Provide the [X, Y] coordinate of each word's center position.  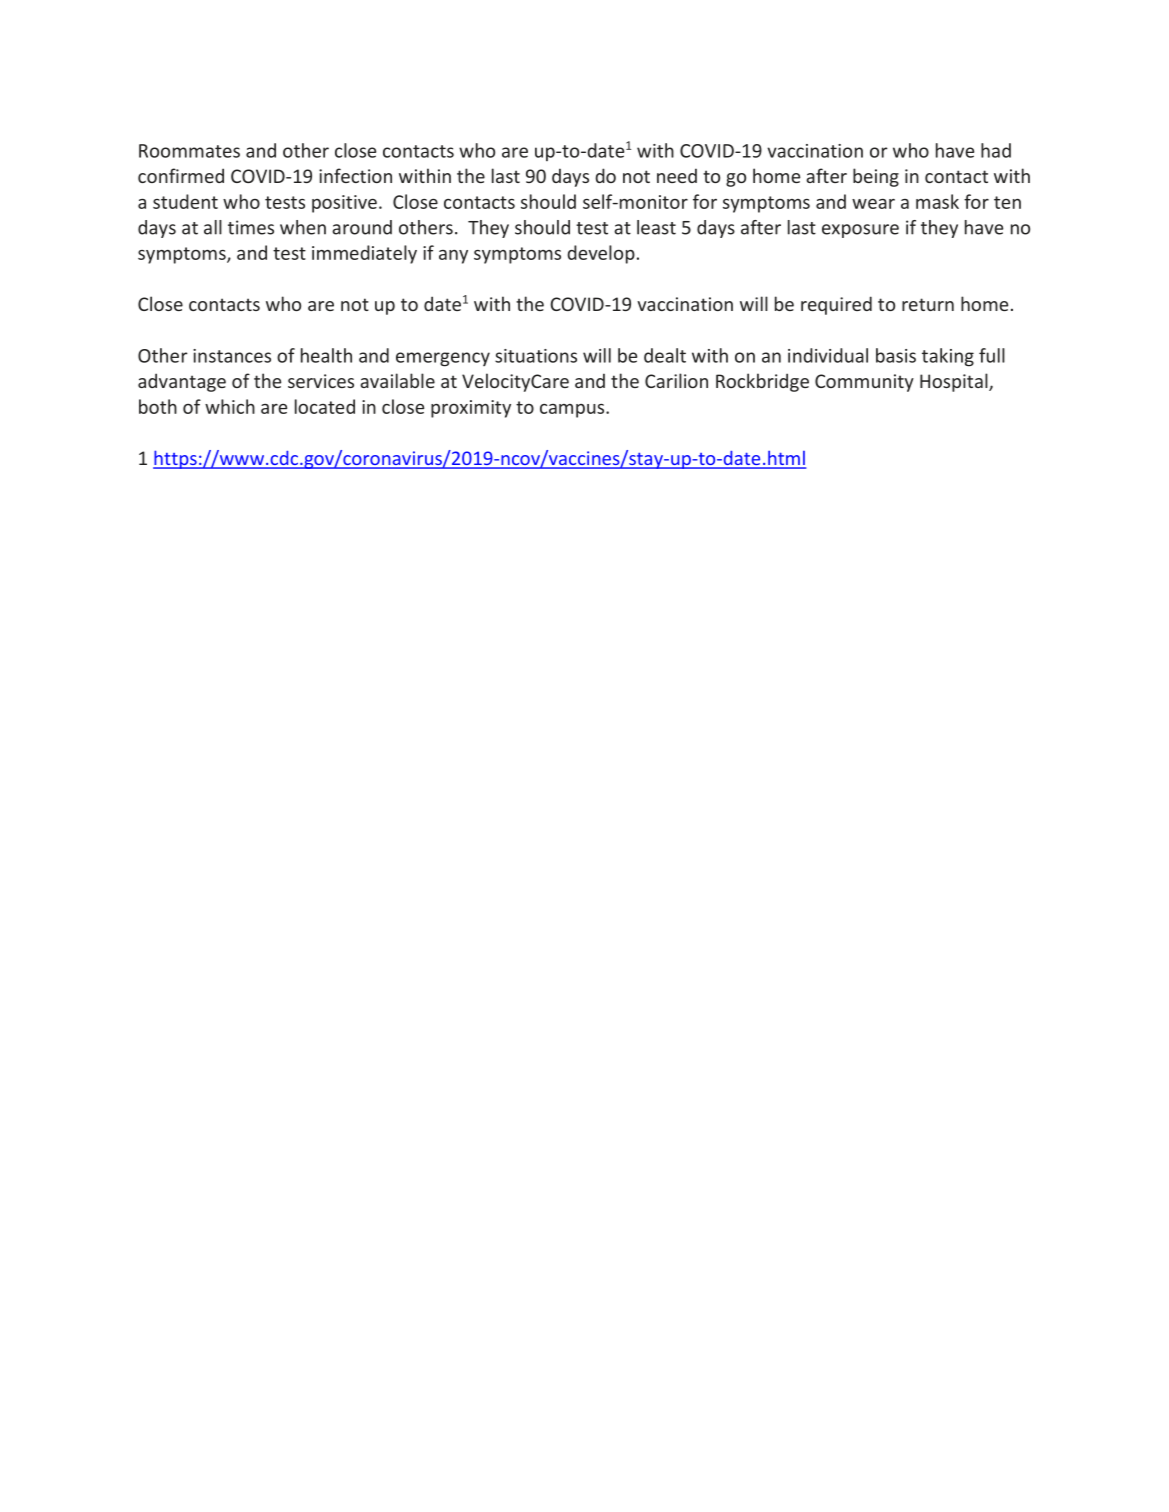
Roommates [189, 151]
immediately [364, 254]
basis [896, 355]
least [656, 227]
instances [232, 356]
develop [601, 254]
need [677, 175]
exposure [860, 231]
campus [573, 411]
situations [536, 356]
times [251, 227]
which [230, 406]
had [996, 150]
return [928, 304]
